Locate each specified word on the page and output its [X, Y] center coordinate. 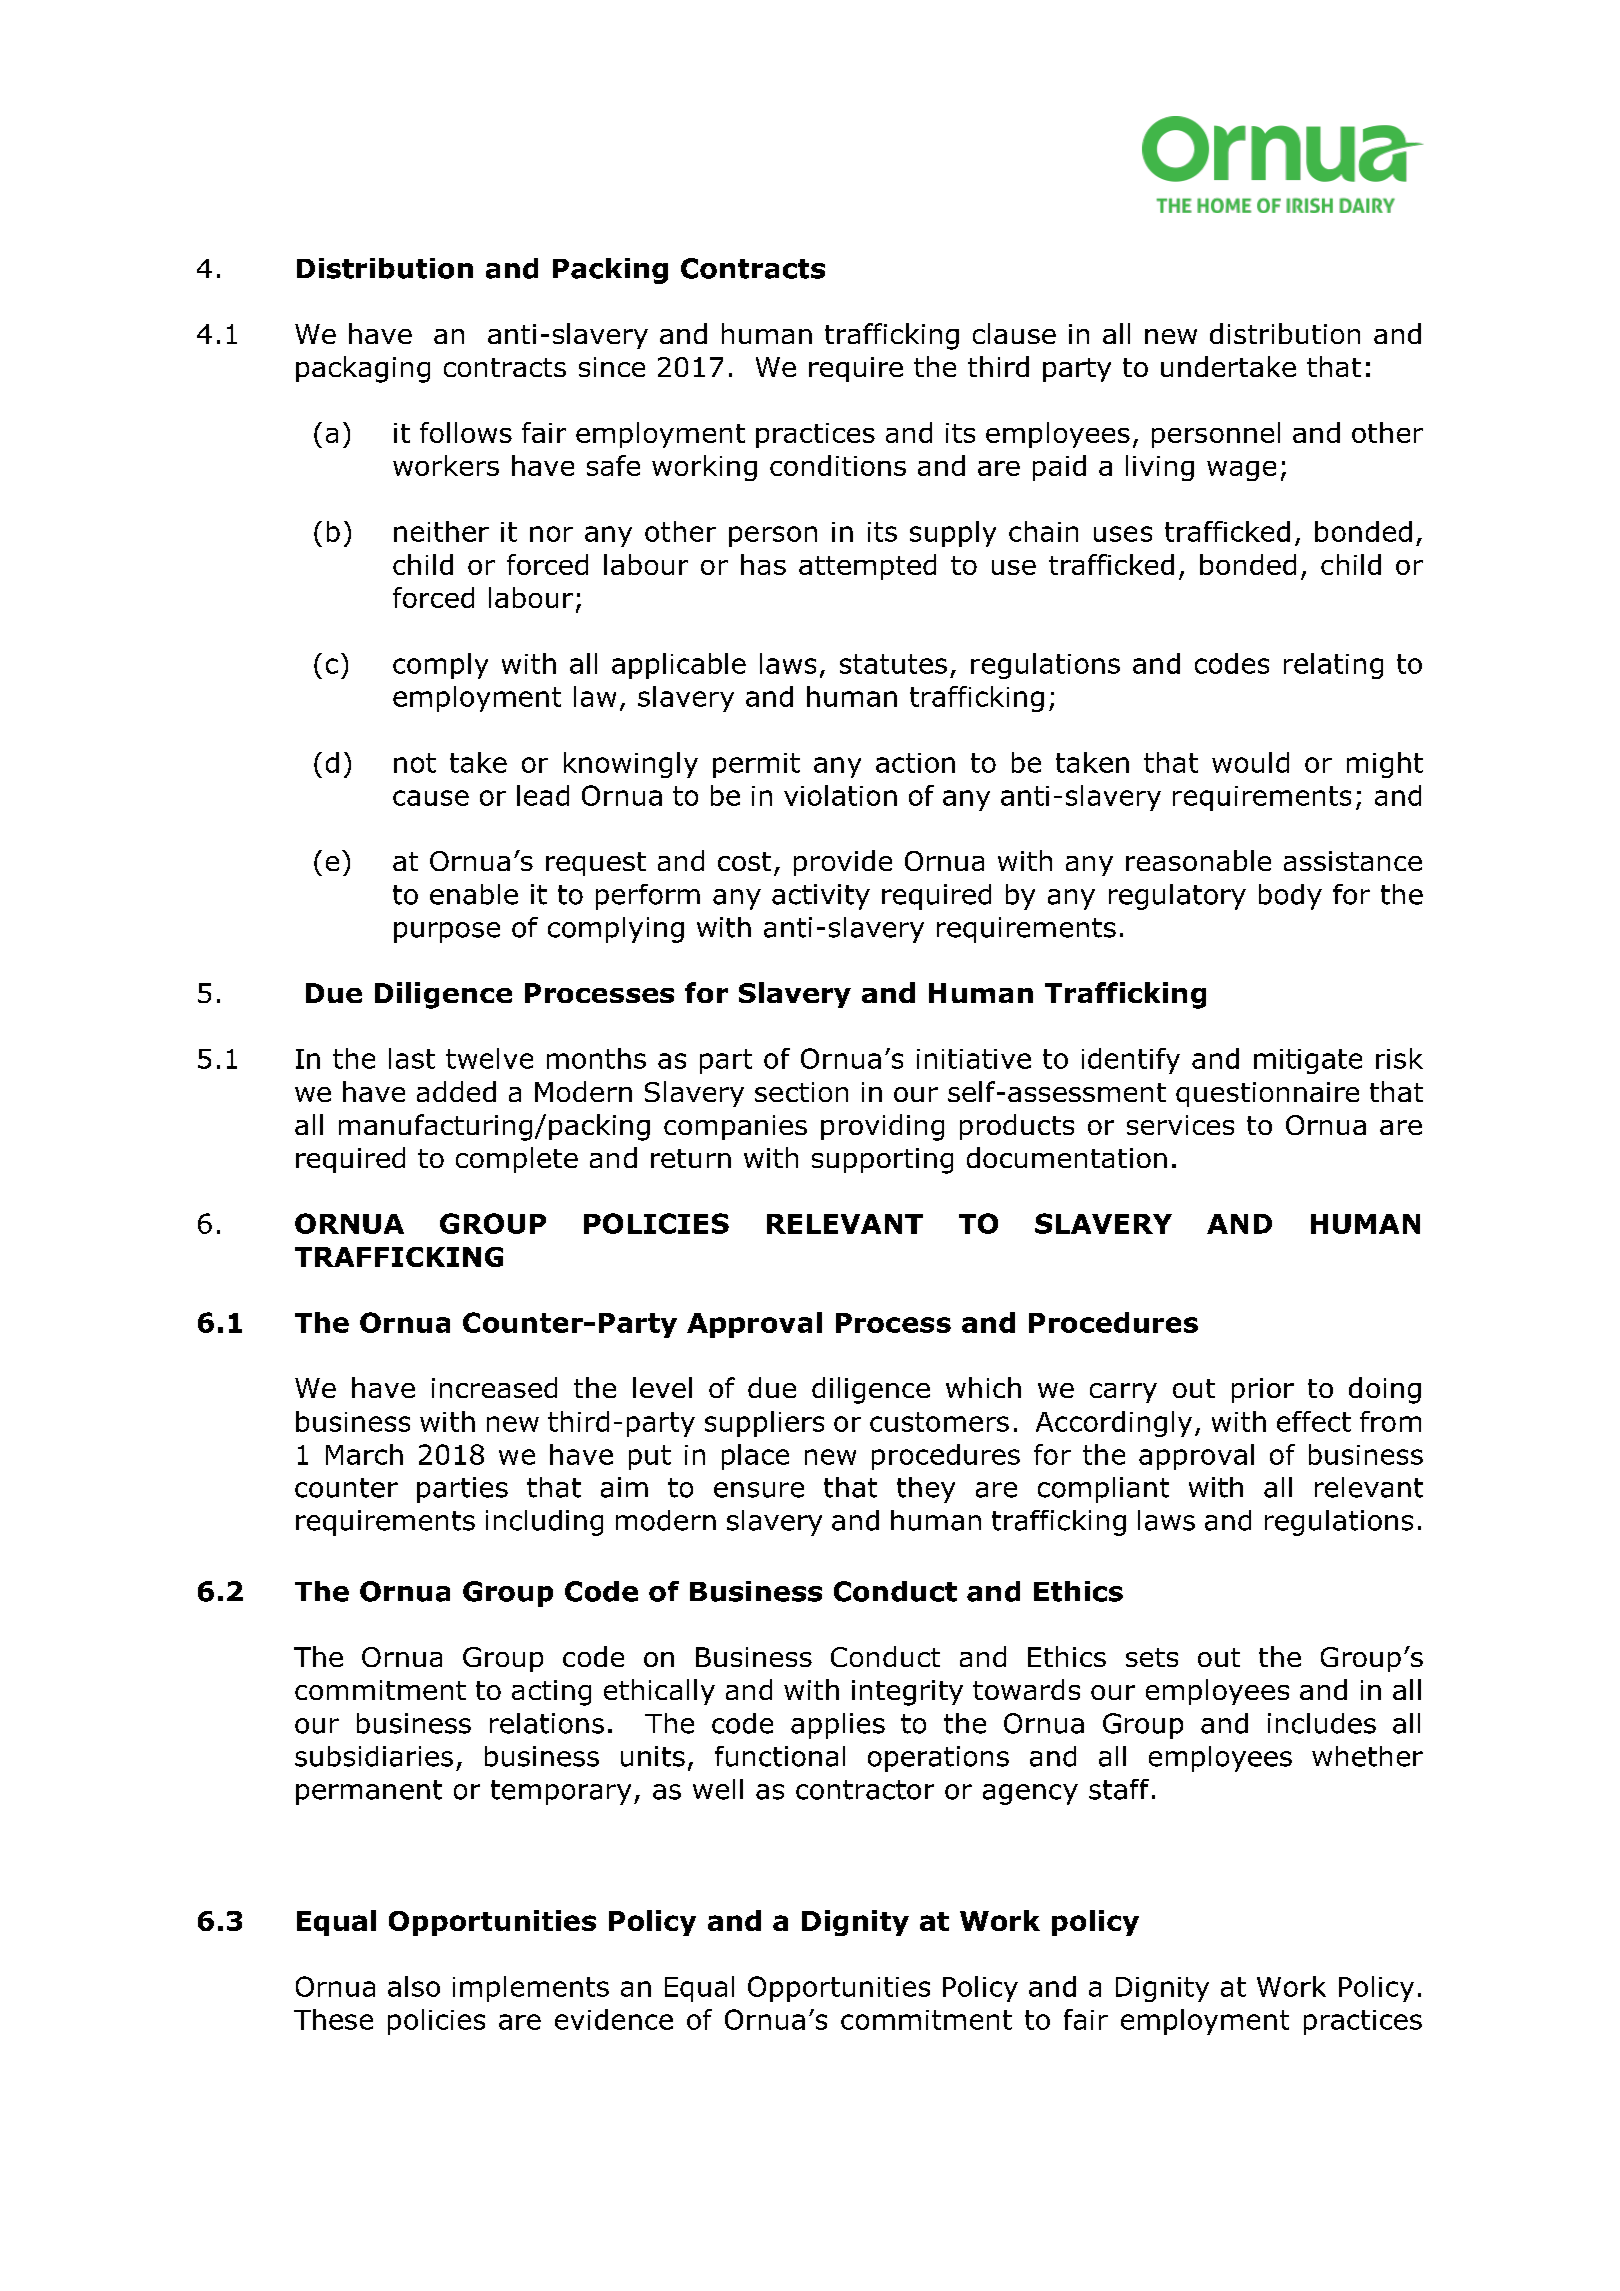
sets [1152, 1657]
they [926, 1490]
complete [517, 1160]
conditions [838, 465]
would [1250, 762]
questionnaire [1267, 1094]
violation [840, 795]
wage [1241, 471]
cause [431, 798]
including [544, 1523]
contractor [865, 1790]
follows [466, 432]
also [414, 1986]
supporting [882, 1161]
